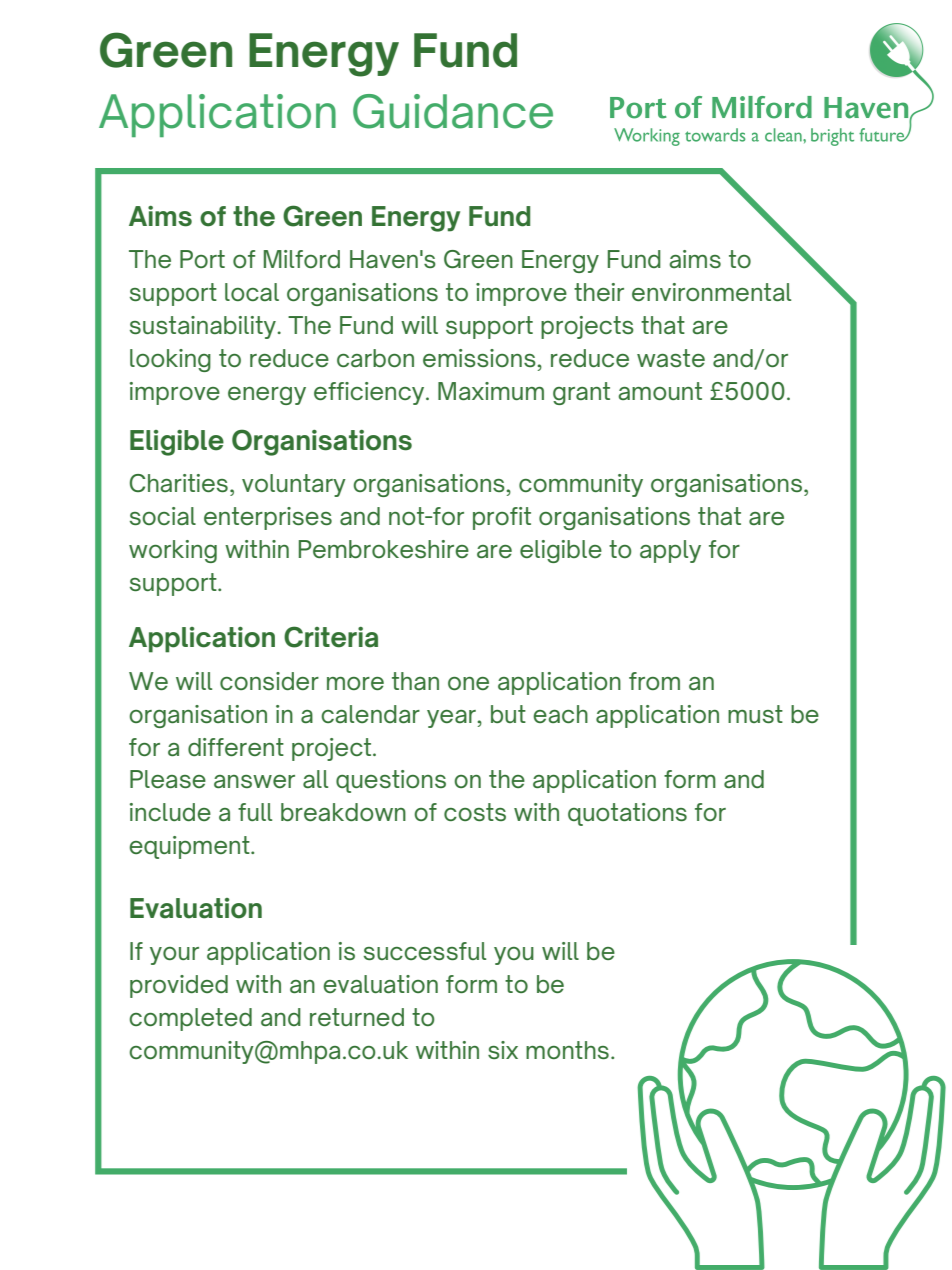 The height and width of the image is (1270, 952). I want to click on Guidance, so click(453, 111).
